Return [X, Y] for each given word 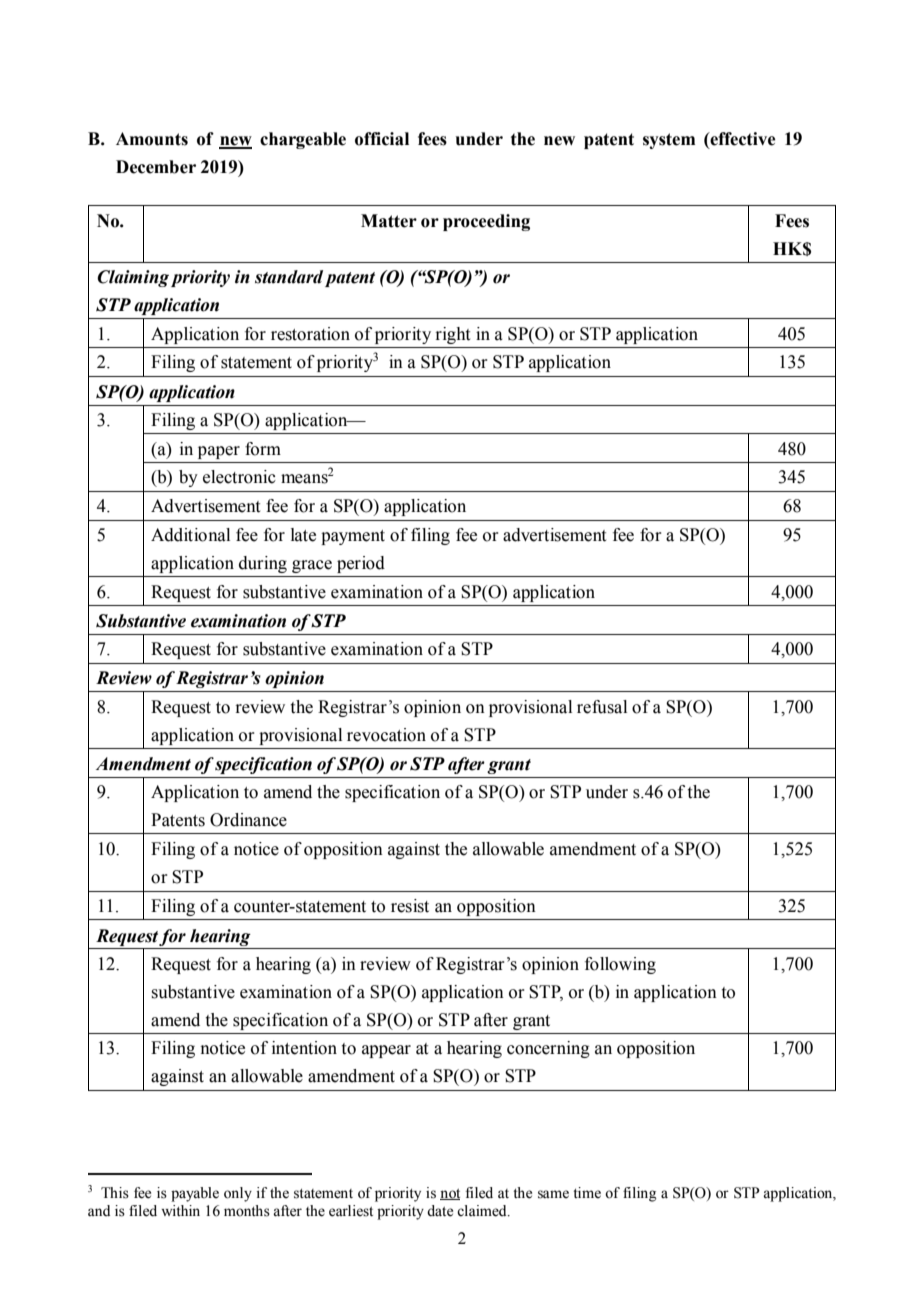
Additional [190, 535]
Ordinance [248, 820]
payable [195, 1194]
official [382, 139]
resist [410, 906]
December [156, 167]
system [669, 141]
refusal [602, 707]
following [620, 965]
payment [353, 537]
